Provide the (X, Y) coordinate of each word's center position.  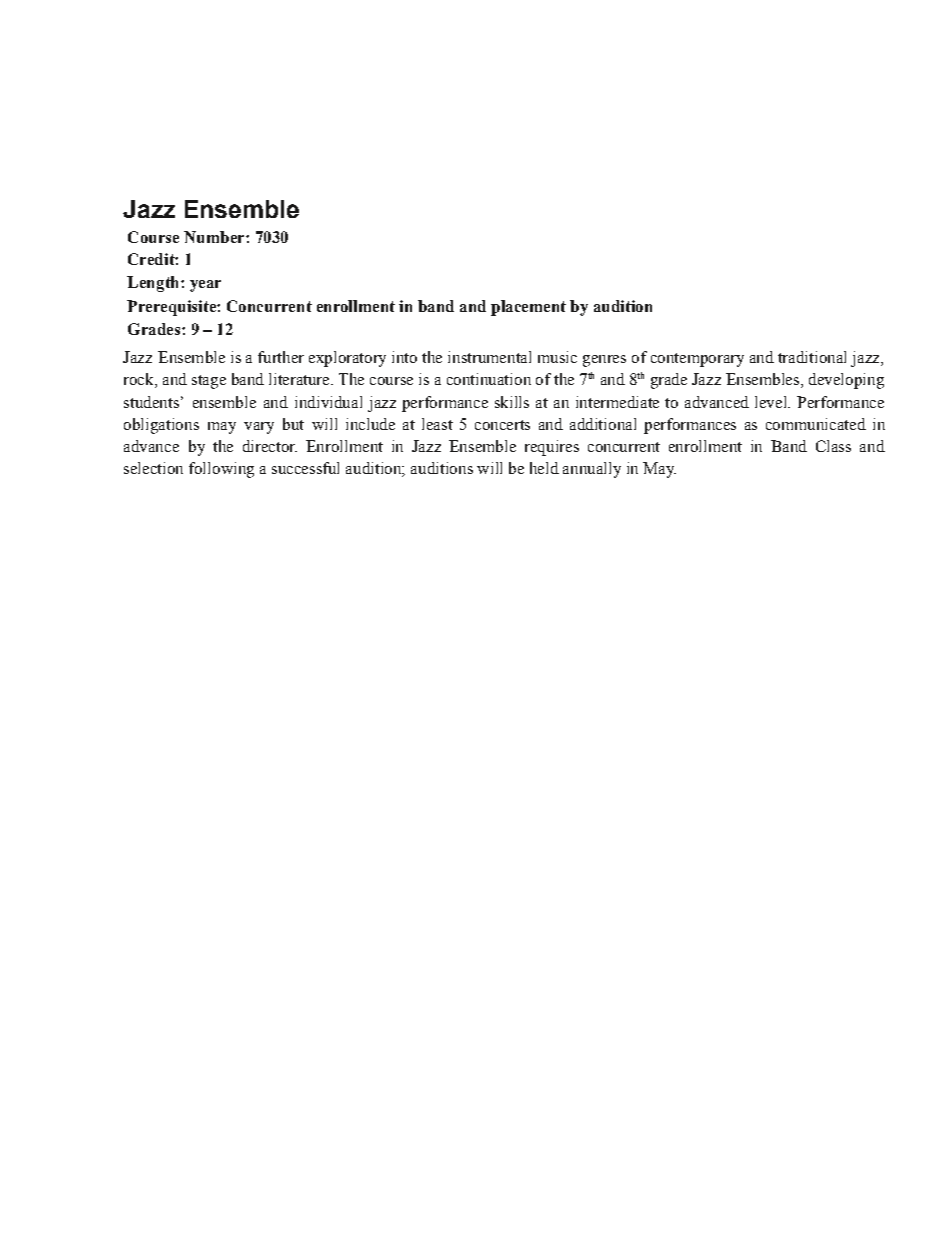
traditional (812, 357)
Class (833, 446)
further (281, 357)
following (221, 470)
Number (215, 237)
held (544, 468)
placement (528, 308)
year (205, 286)
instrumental (489, 357)
